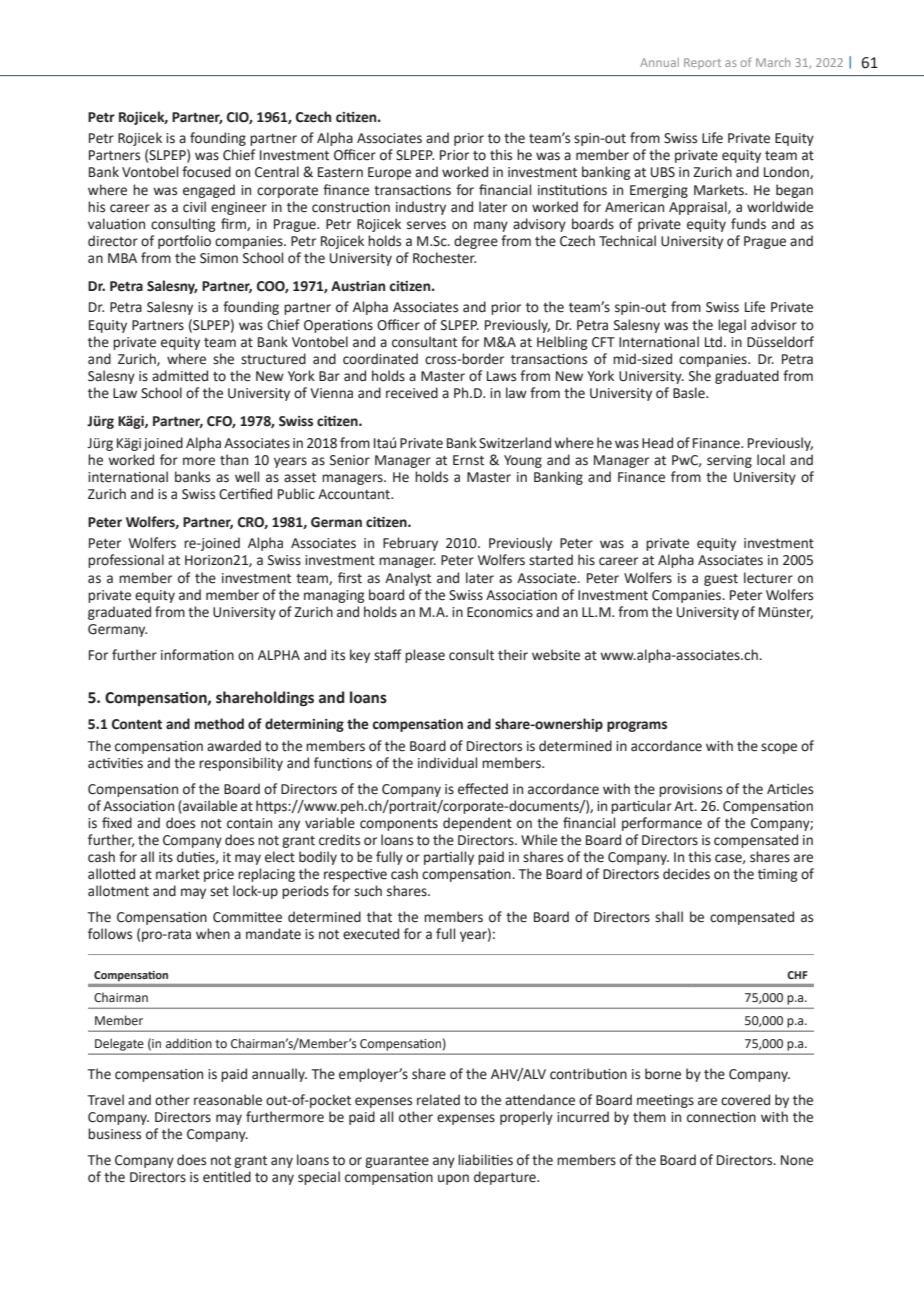 This screenshot has width=924, height=1308. What do you see at coordinates (227, 1177) in the screenshot?
I see `entitled` at bounding box center [227, 1177].
